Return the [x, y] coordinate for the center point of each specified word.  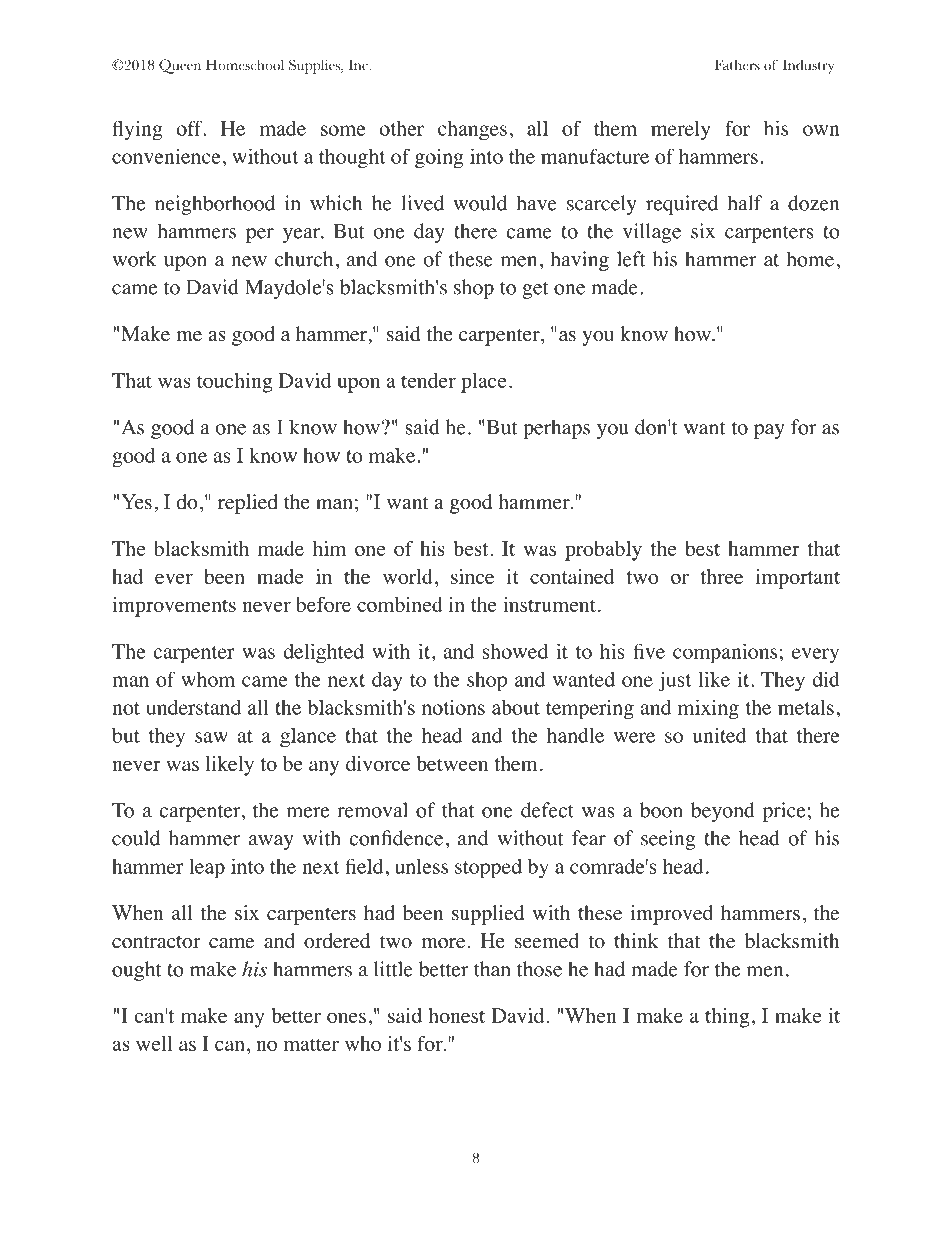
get [535, 290]
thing [727, 1018]
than [492, 969]
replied [248, 504]
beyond [723, 812]
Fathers [737, 65]
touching [234, 383]
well [154, 1043]
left [631, 259]
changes [472, 131]
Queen [180, 66]
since [472, 576]
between [452, 763]
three [721, 576]
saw [211, 737]
